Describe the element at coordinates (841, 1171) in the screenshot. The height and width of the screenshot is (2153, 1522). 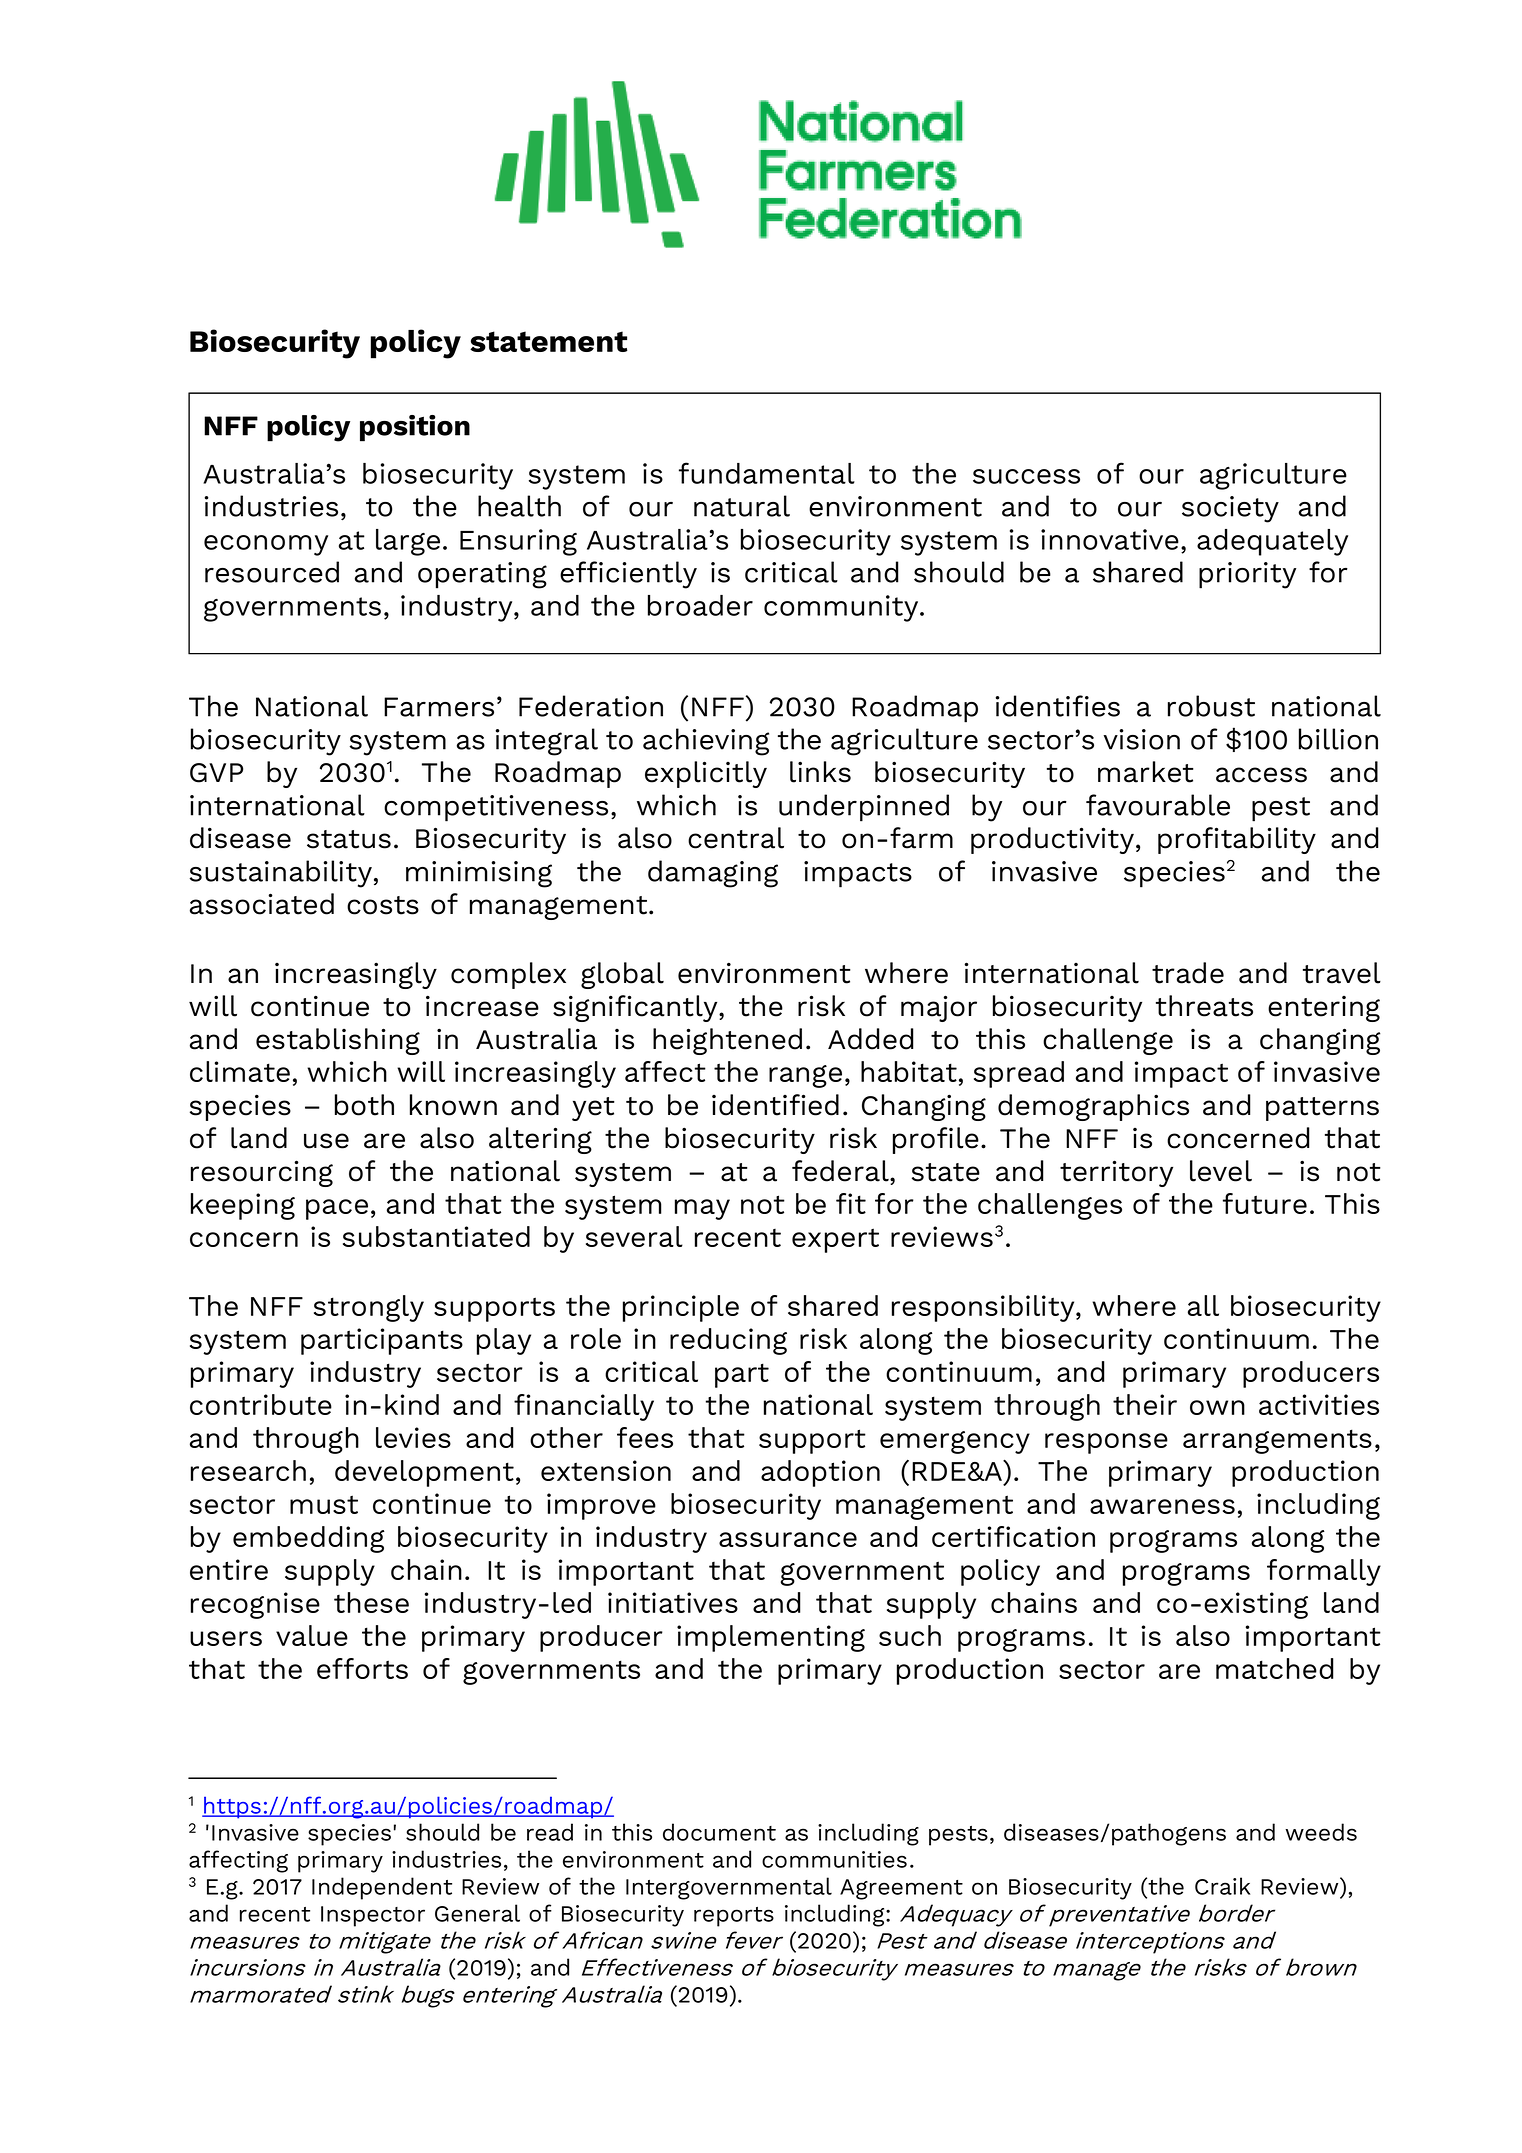
I see `federal` at that location.
